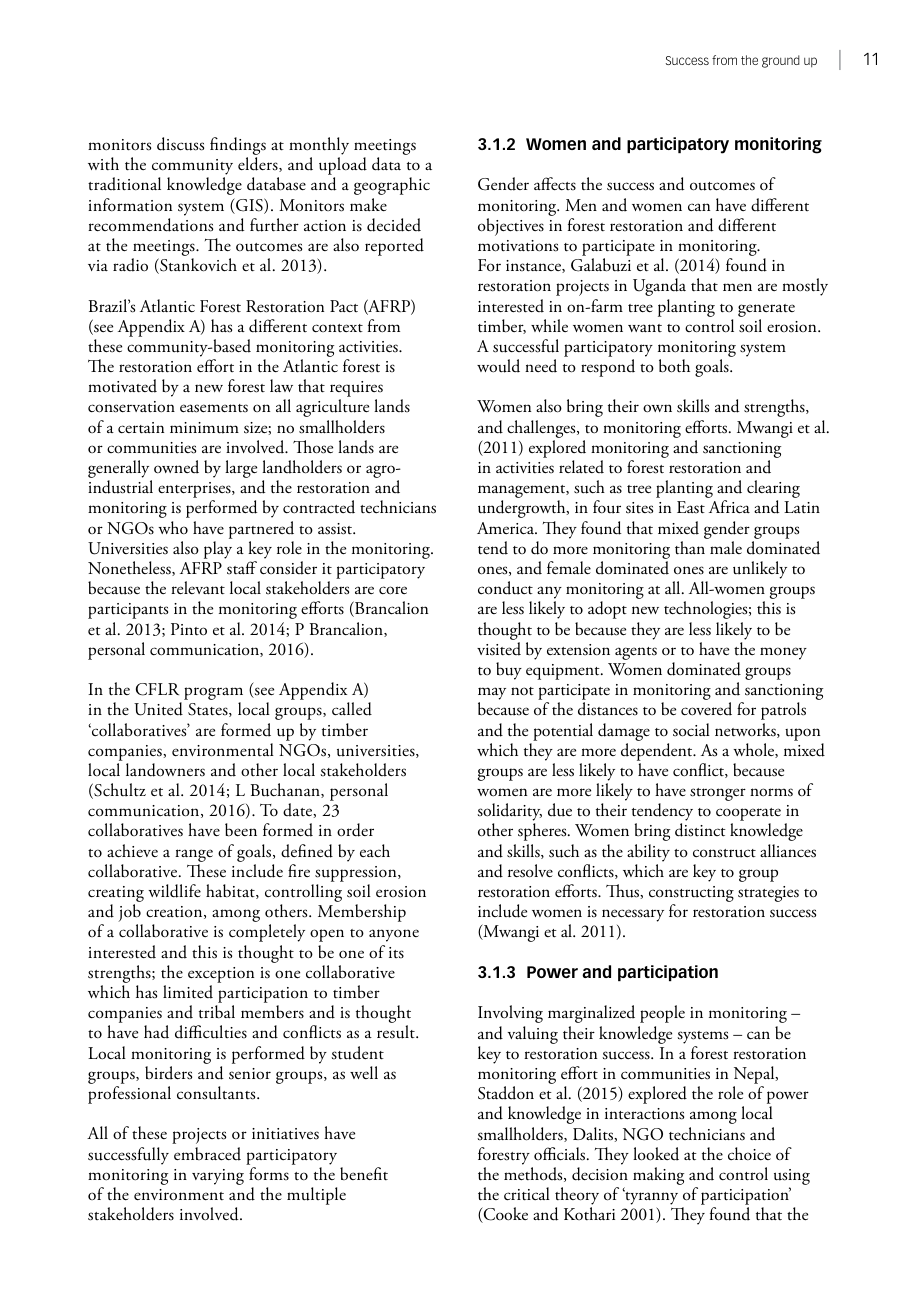 Image resolution: width=924 pixels, height=1308 pixels. What do you see at coordinates (180, 144) in the screenshot?
I see `discuss` at bounding box center [180, 144].
